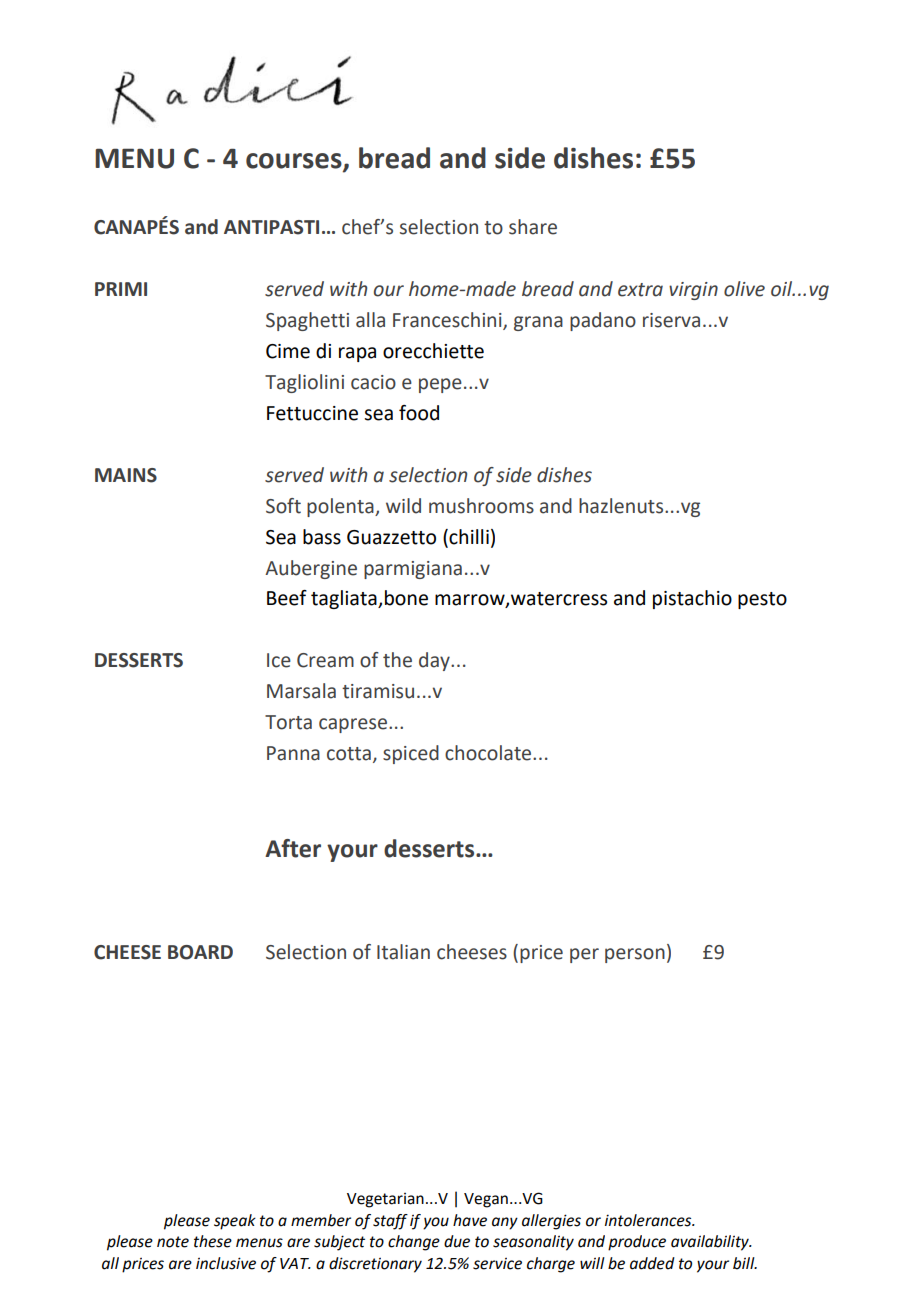  I want to click on virgin, so click(693, 291).
